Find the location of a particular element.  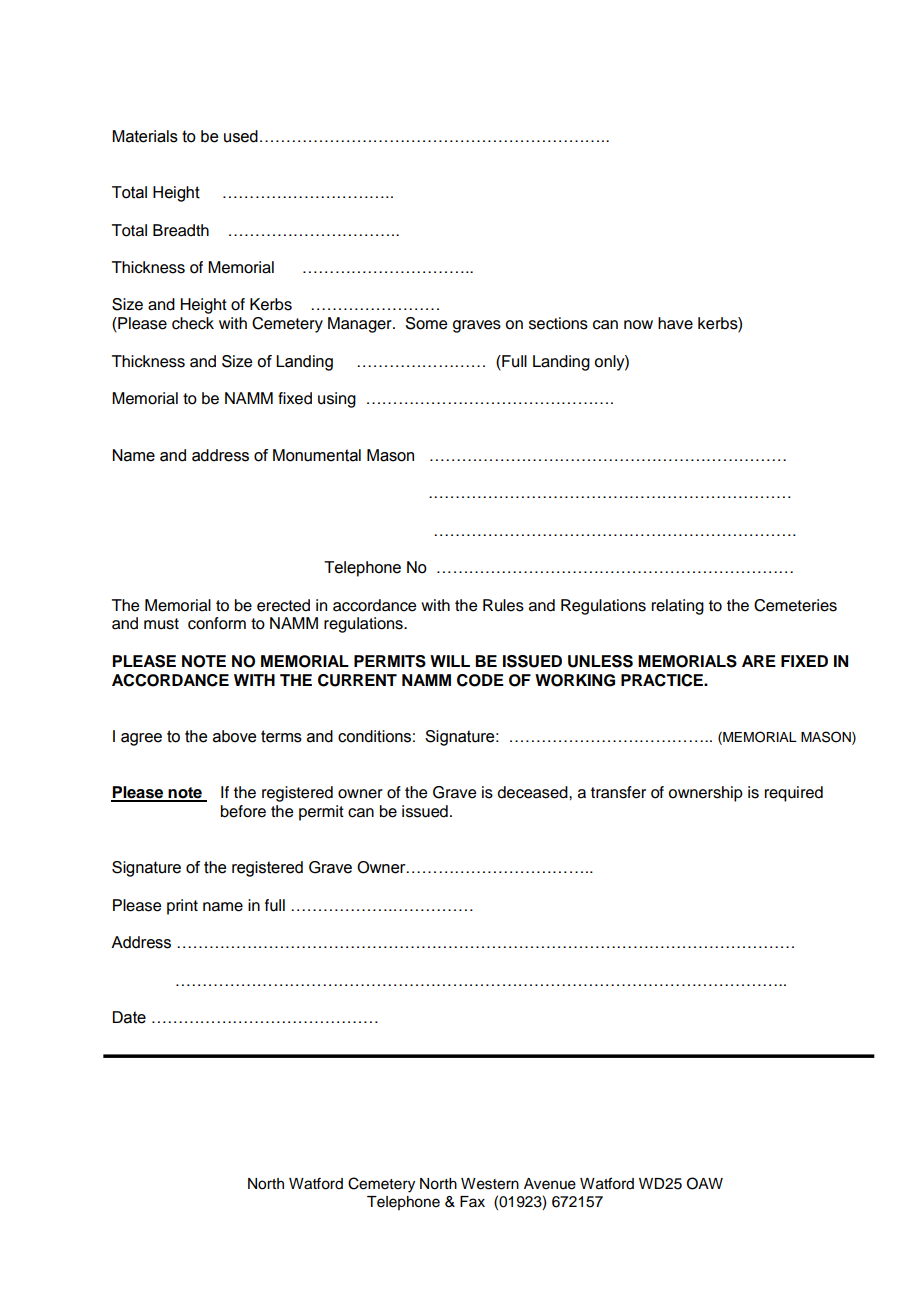

Some is located at coordinates (426, 323).
